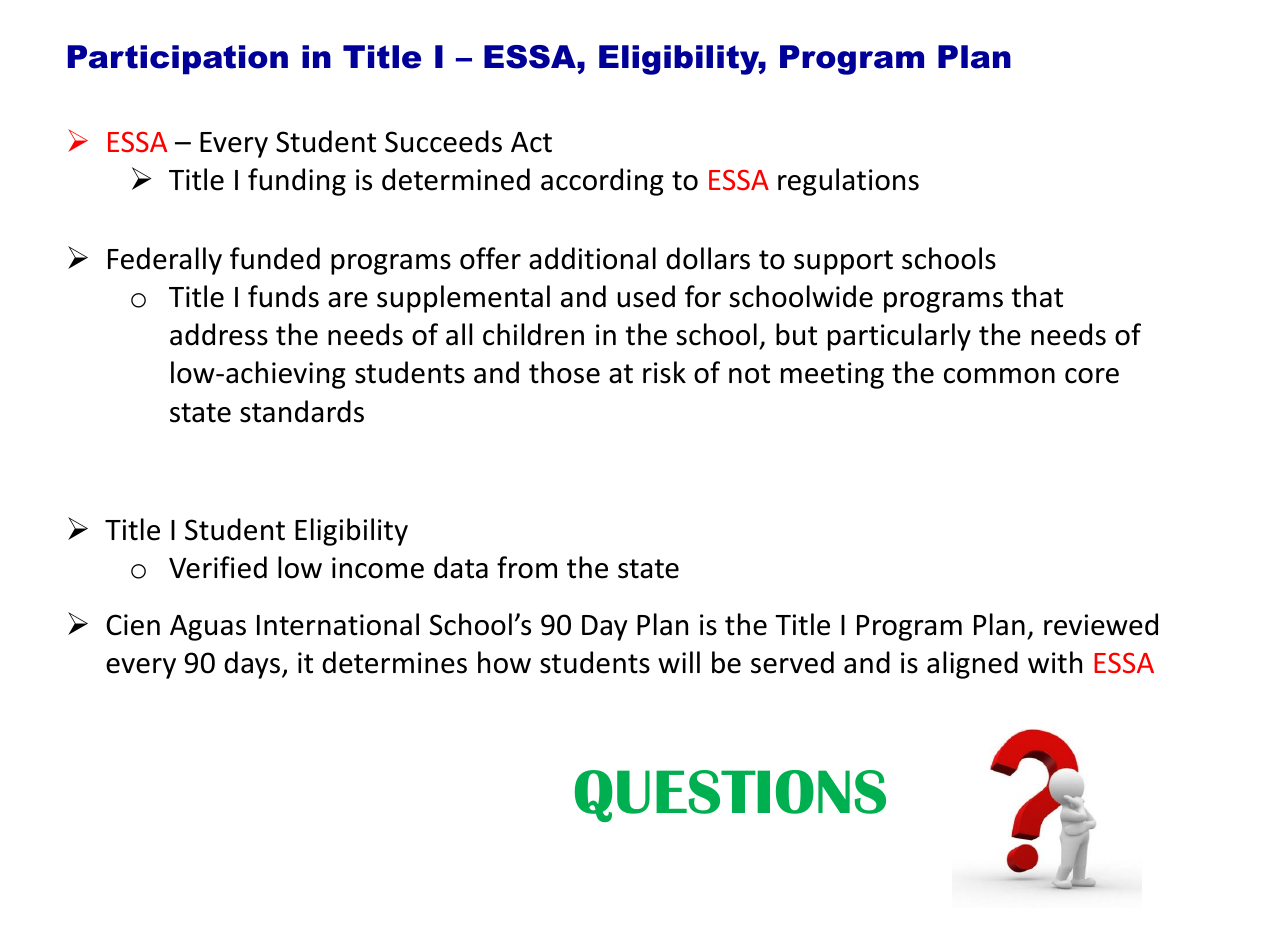  I want to click on International, so click(338, 624).
